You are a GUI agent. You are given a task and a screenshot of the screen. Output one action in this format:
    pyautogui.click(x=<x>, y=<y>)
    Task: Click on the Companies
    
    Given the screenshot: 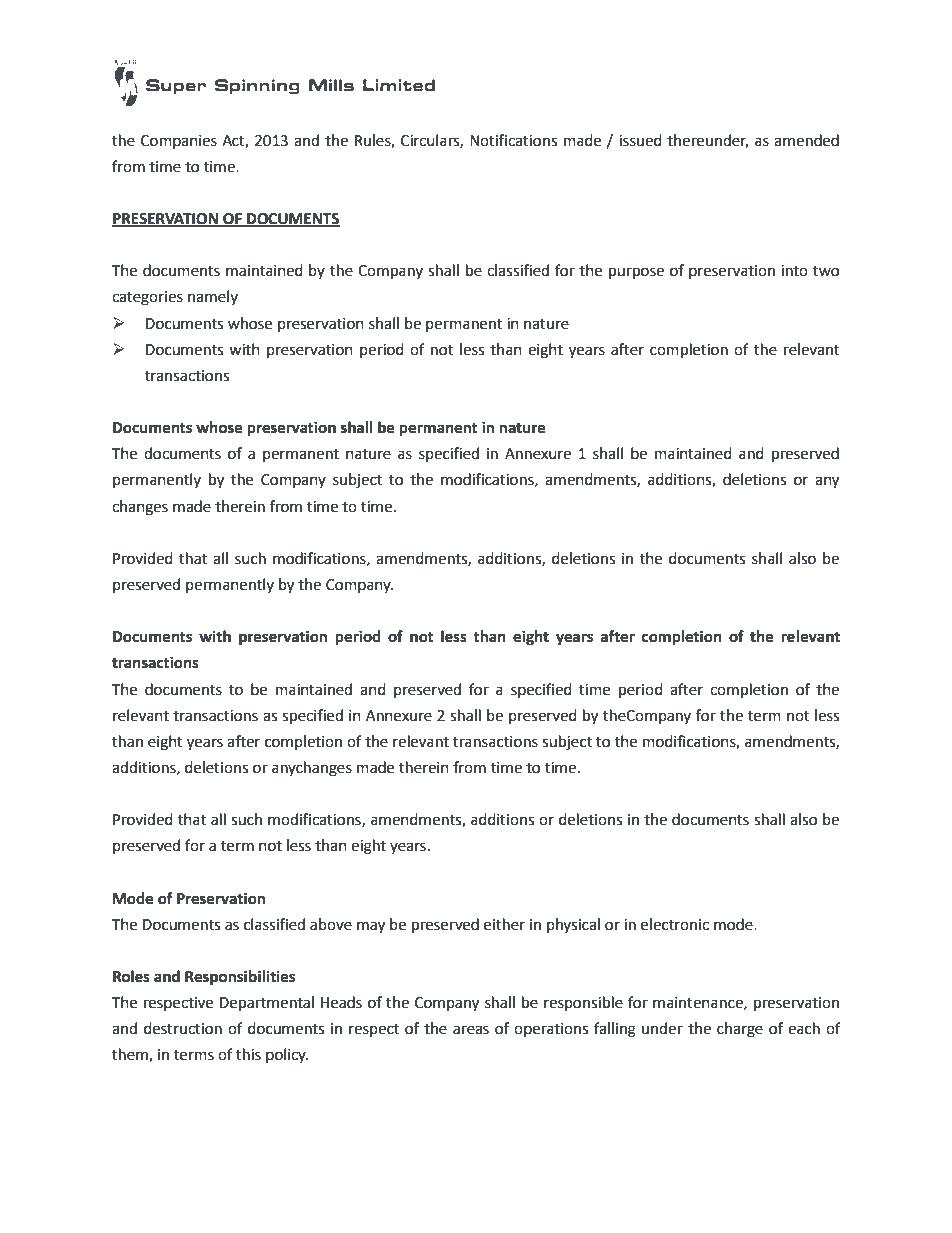 What is the action you would take?
    pyautogui.click(x=179, y=142)
